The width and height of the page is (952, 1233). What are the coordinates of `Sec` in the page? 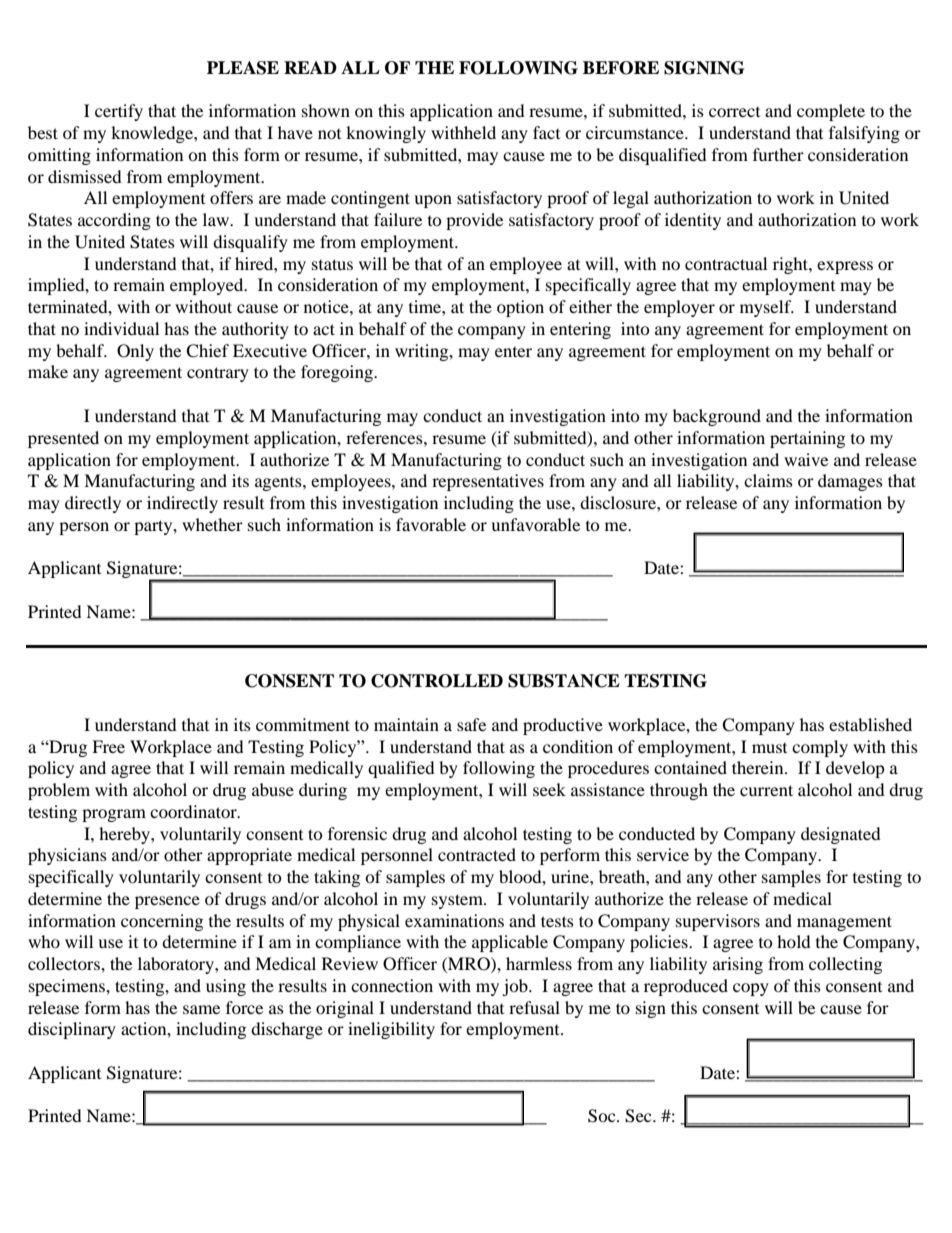 It's located at (639, 1116).
